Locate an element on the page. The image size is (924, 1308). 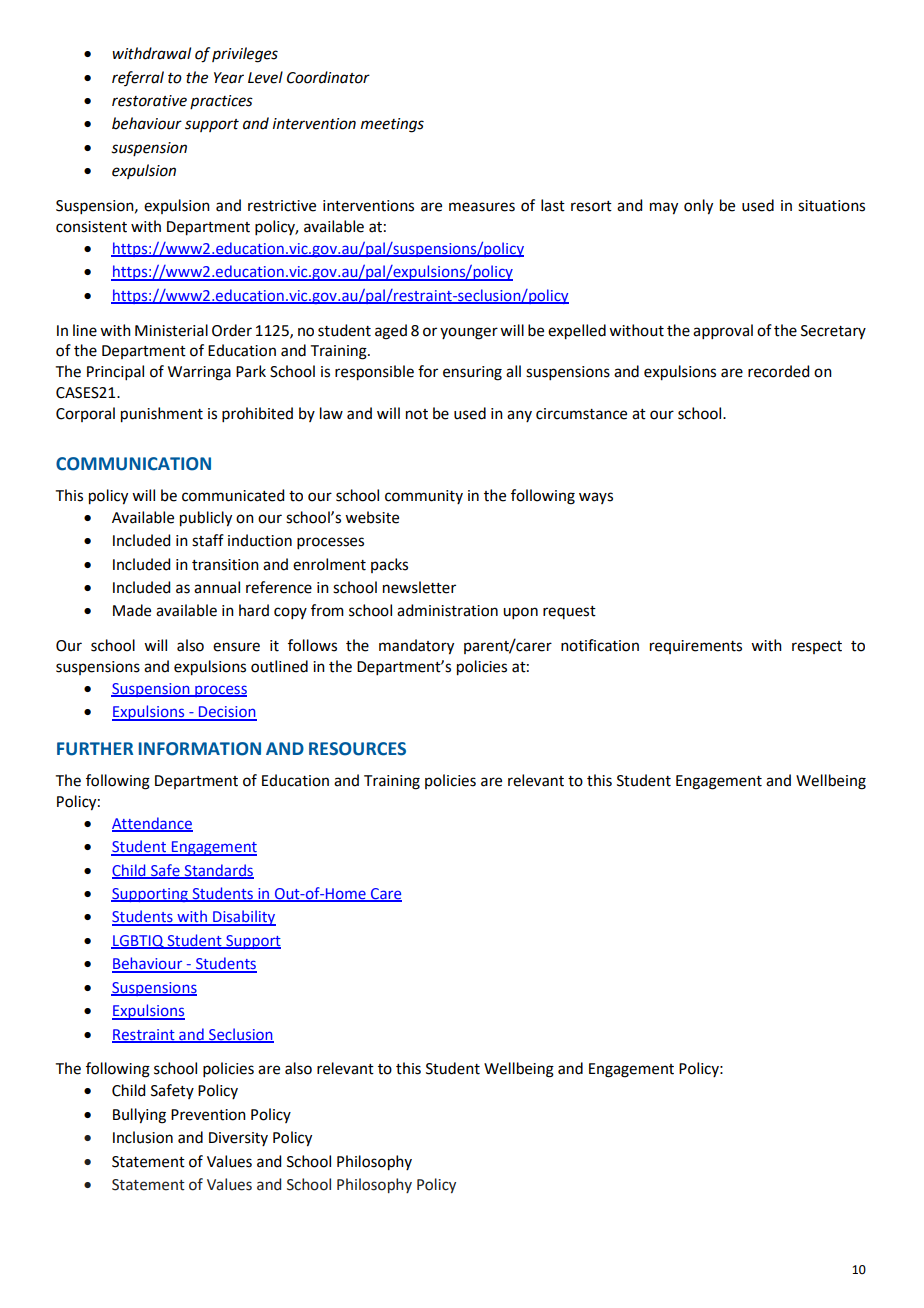
administration is located at coordinates (447, 610).
